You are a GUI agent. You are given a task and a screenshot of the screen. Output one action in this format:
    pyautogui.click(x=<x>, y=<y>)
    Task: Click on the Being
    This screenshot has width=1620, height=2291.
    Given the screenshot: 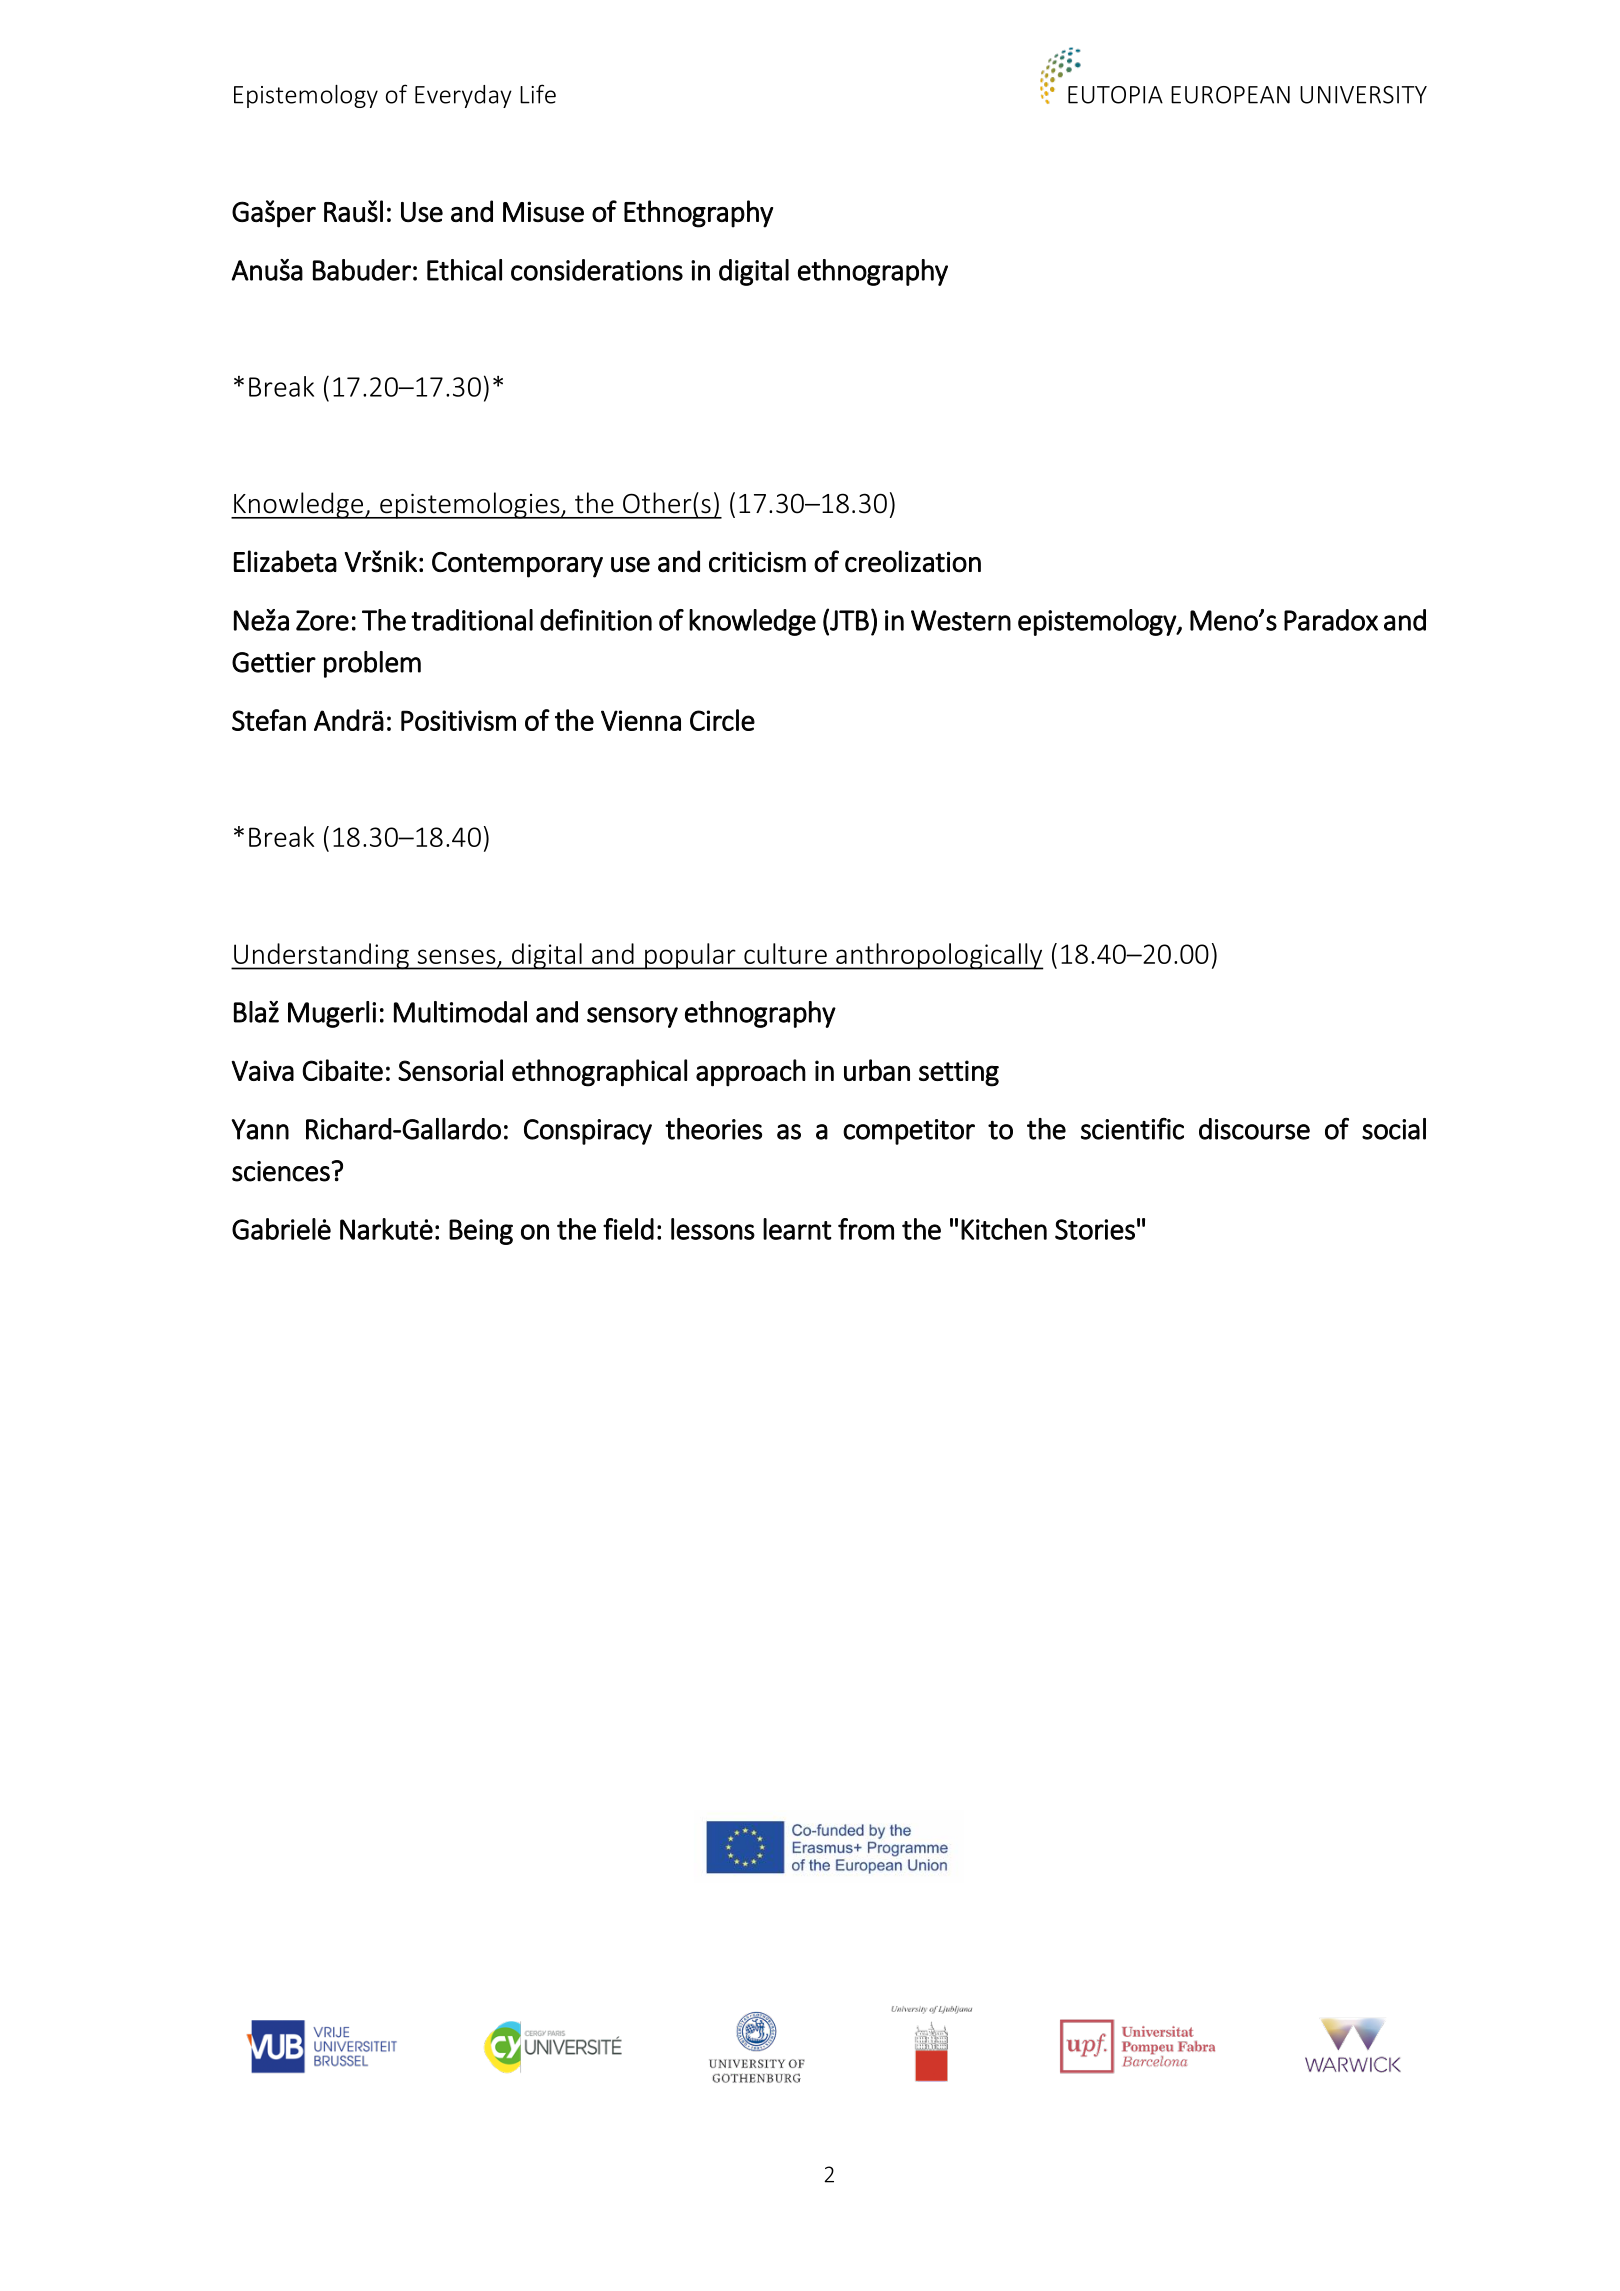 What is the action you would take?
    pyautogui.click(x=481, y=1232)
